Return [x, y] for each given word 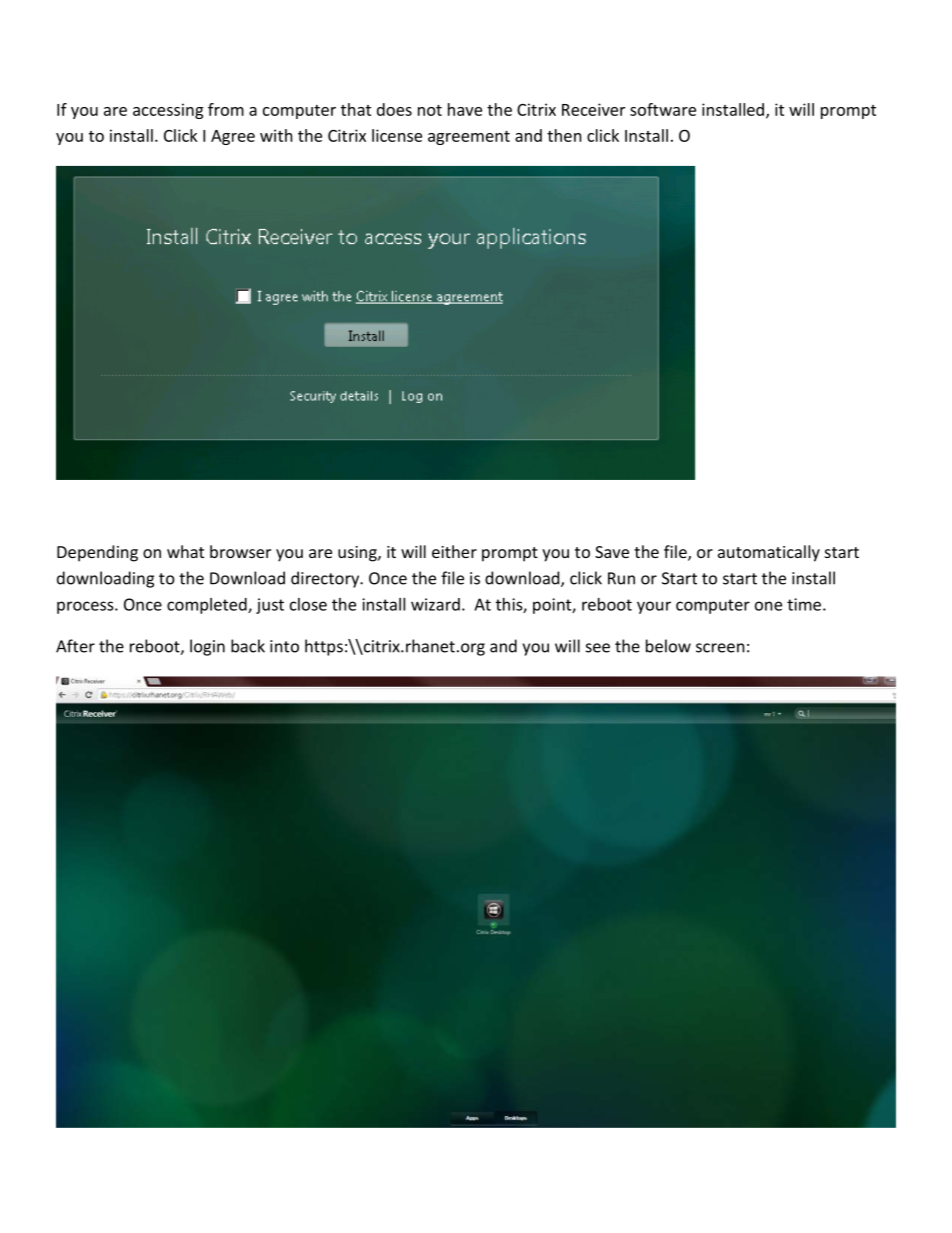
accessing [168, 111]
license [397, 135]
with [276, 135]
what [185, 551]
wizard [435, 604]
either [454, 551]
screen [720, 648]
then [564, 135]
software [663, 109]
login [207, 647]
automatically [769, 553]
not [430, 110]
